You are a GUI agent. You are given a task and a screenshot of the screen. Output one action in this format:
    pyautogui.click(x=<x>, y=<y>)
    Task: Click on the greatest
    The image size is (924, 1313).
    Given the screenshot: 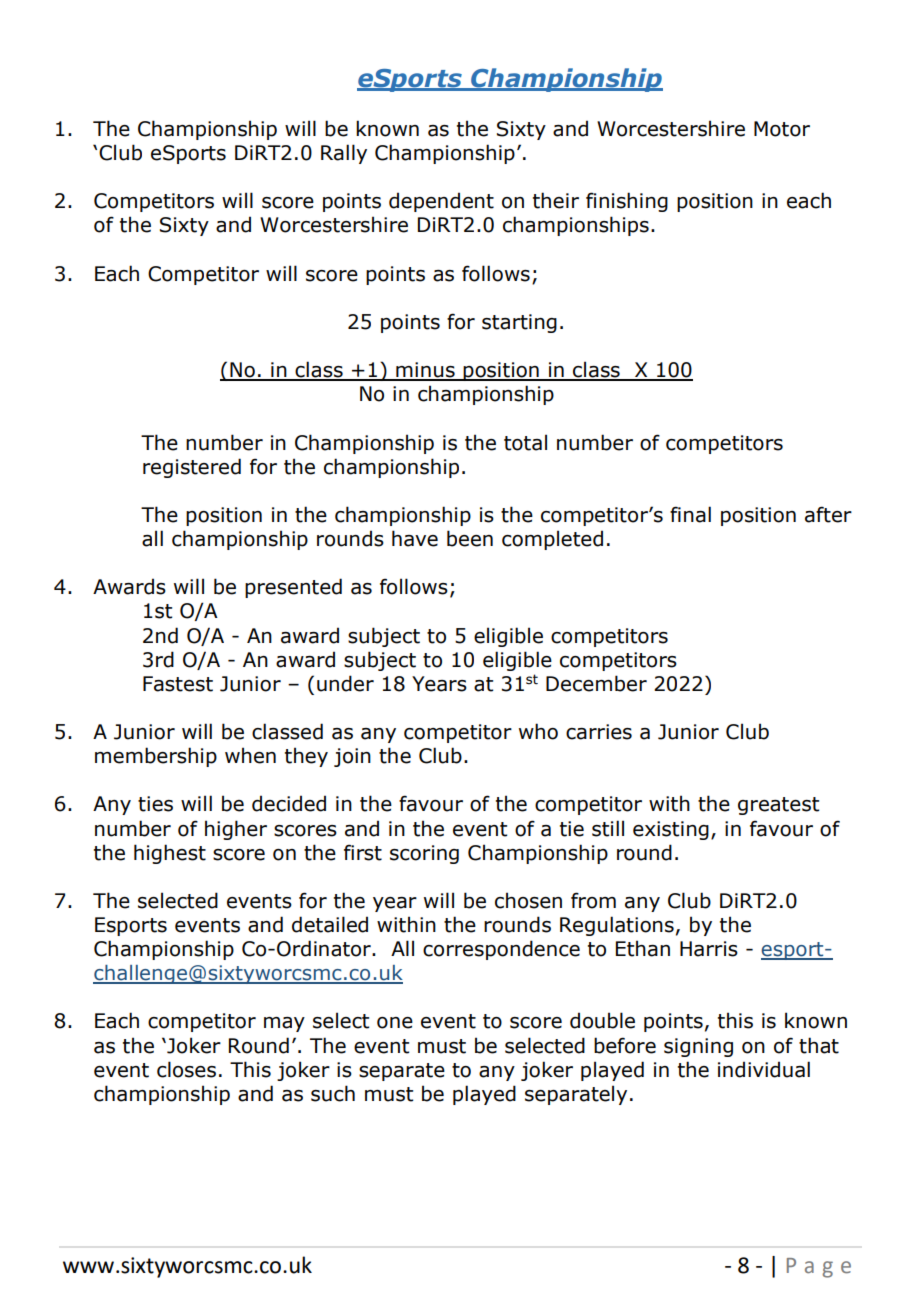 What is the action you would take?
    pyautogui.click(x=778, y=806)
